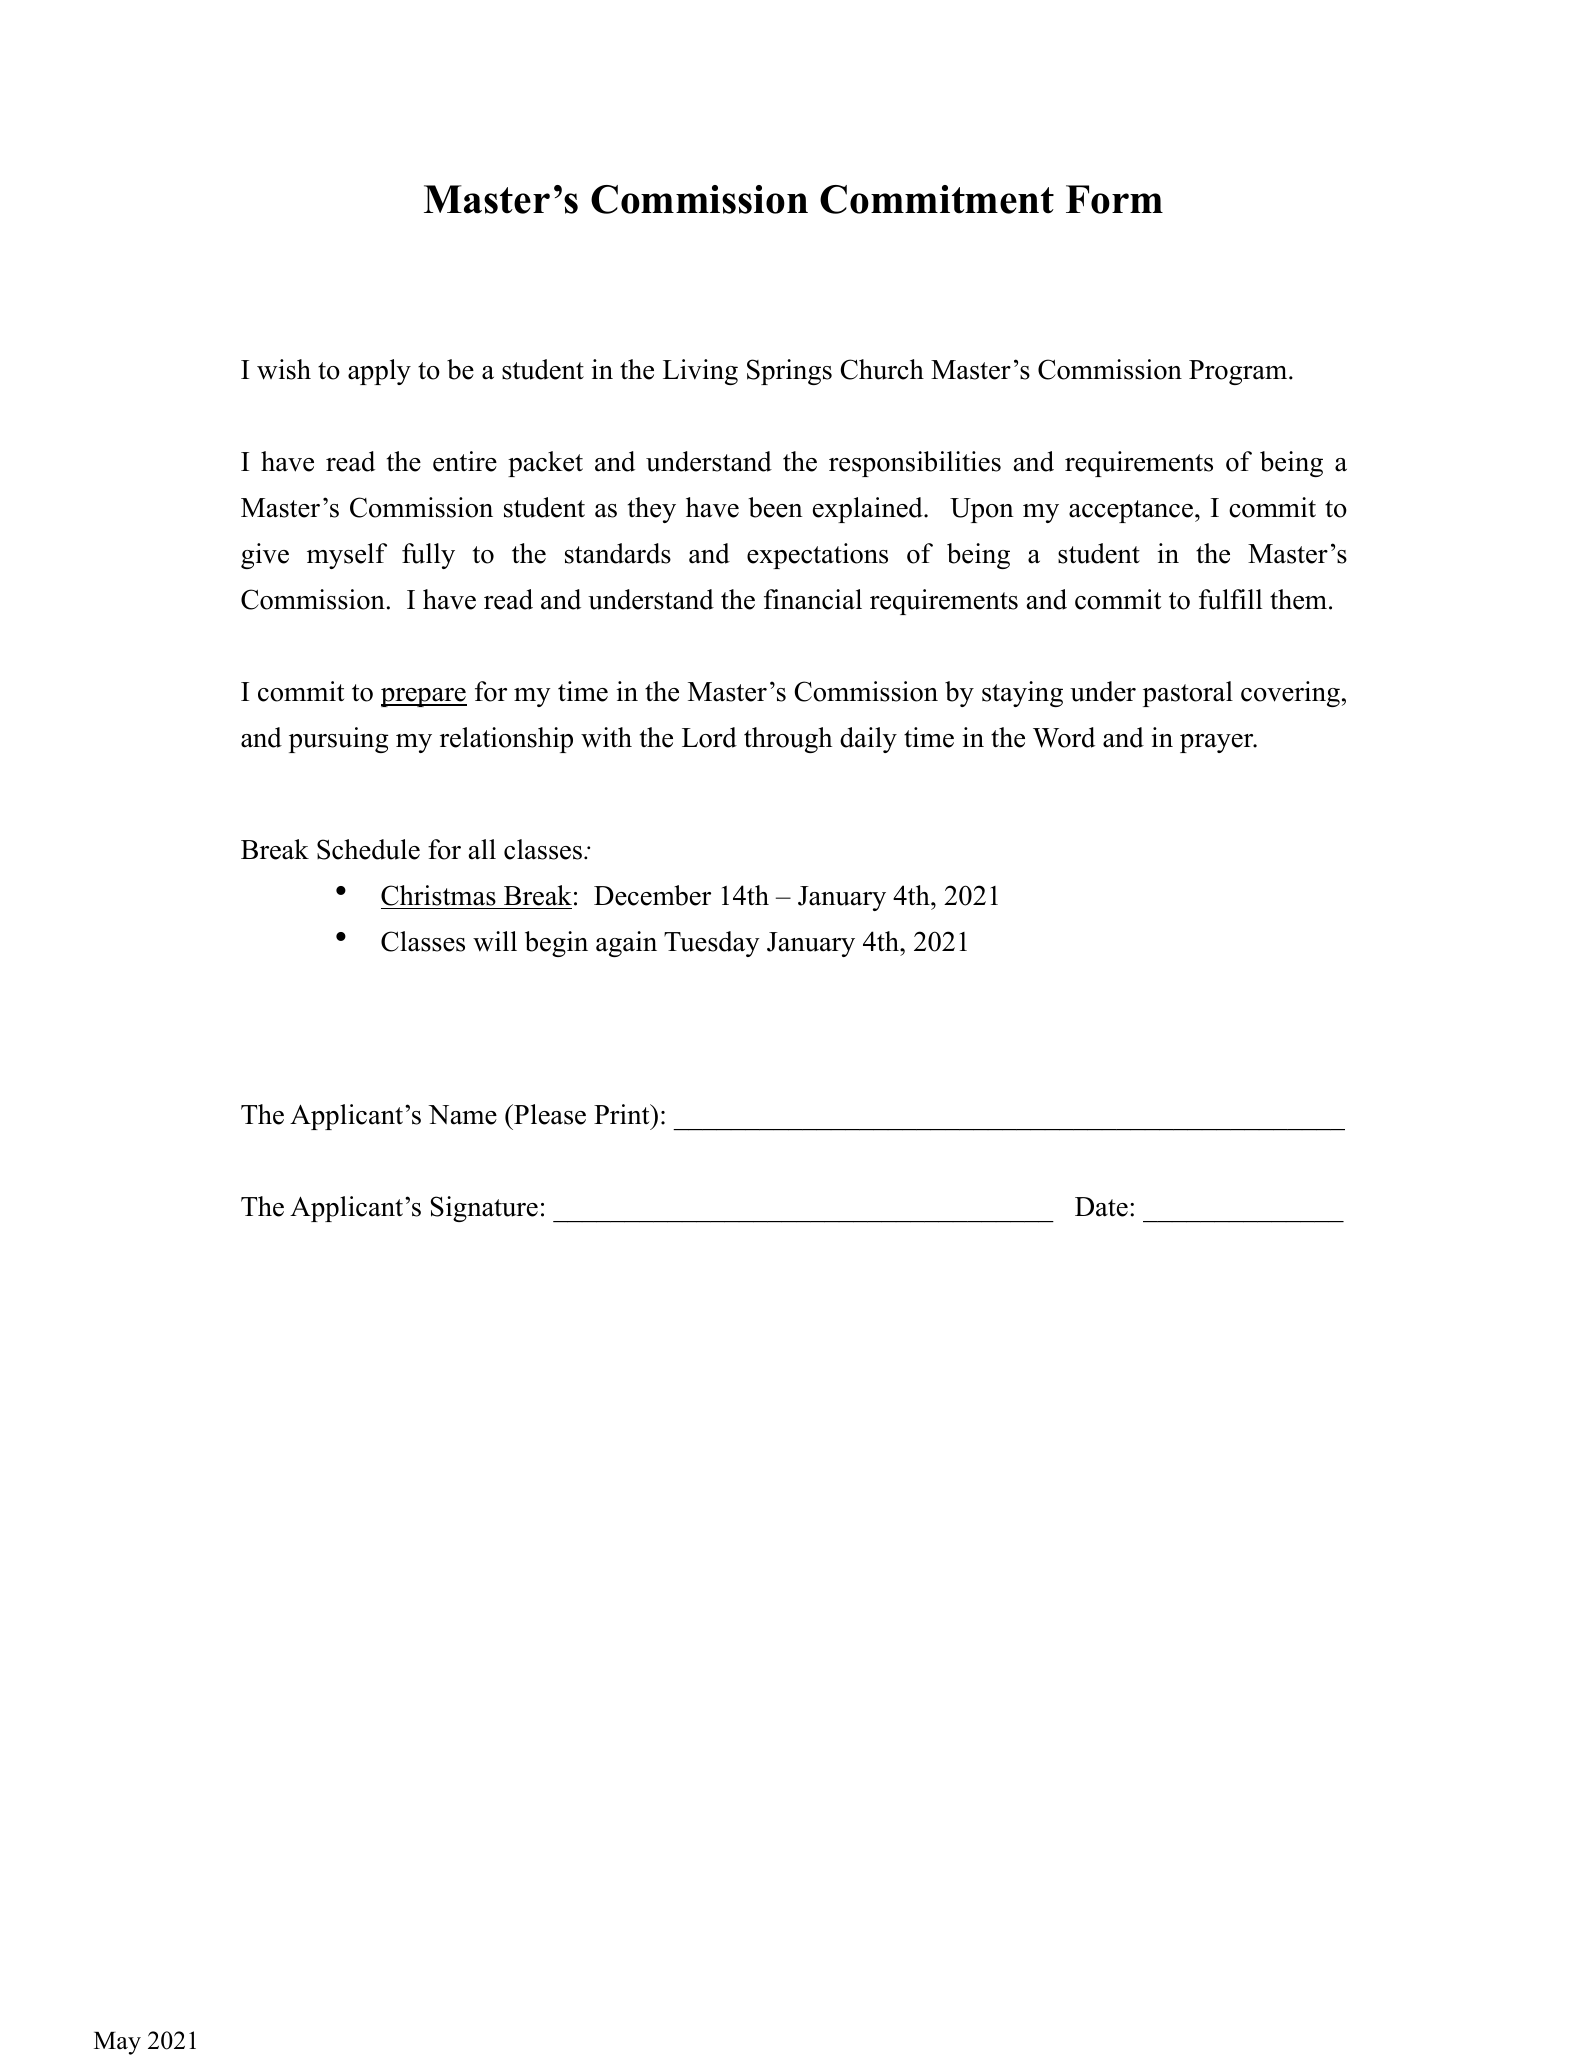 The height and width of the image is (2055, 1588). I want to click on Form, so click(1114, 199).
